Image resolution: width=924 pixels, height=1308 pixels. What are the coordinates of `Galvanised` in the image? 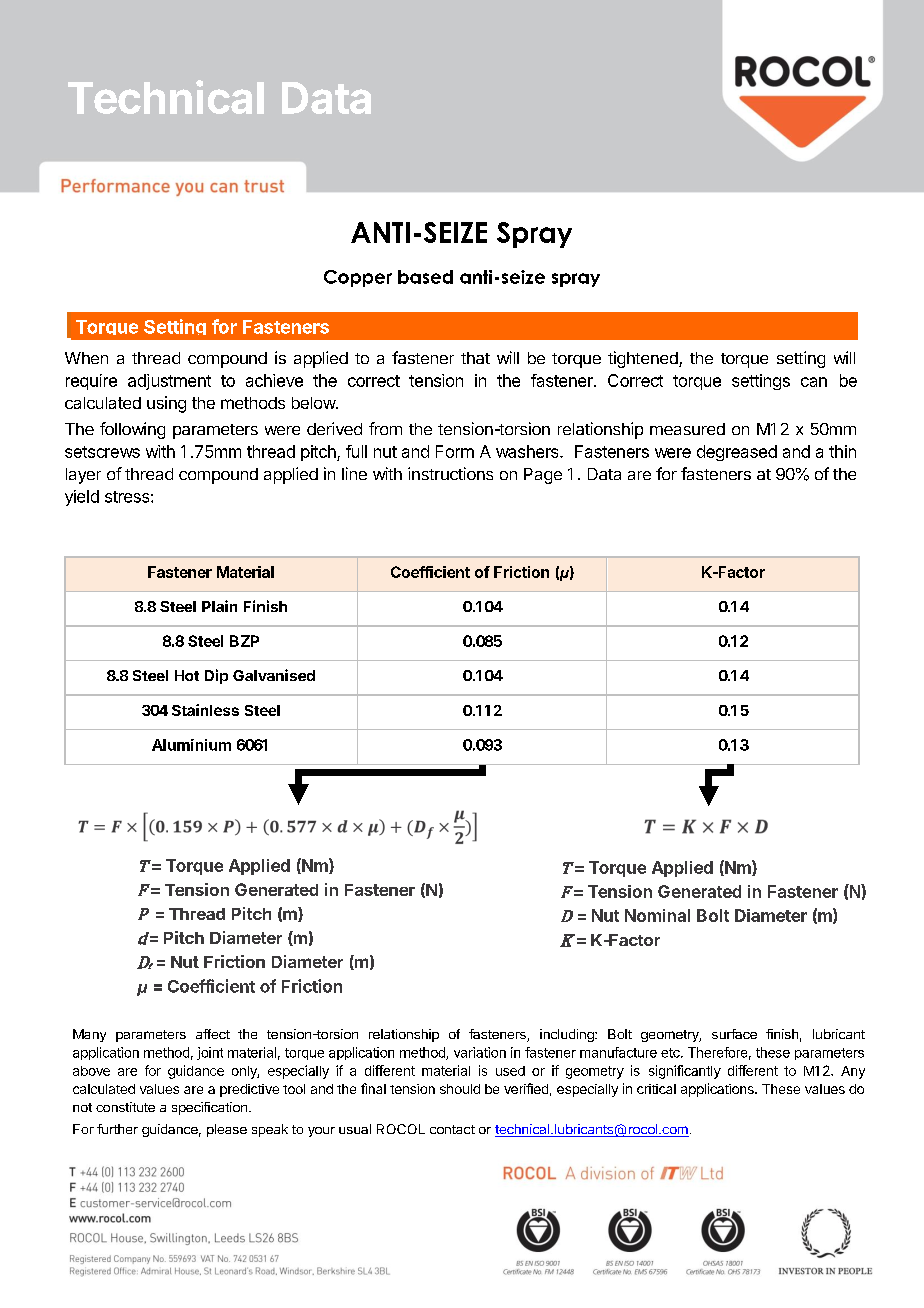 It's located at (274, 675).
